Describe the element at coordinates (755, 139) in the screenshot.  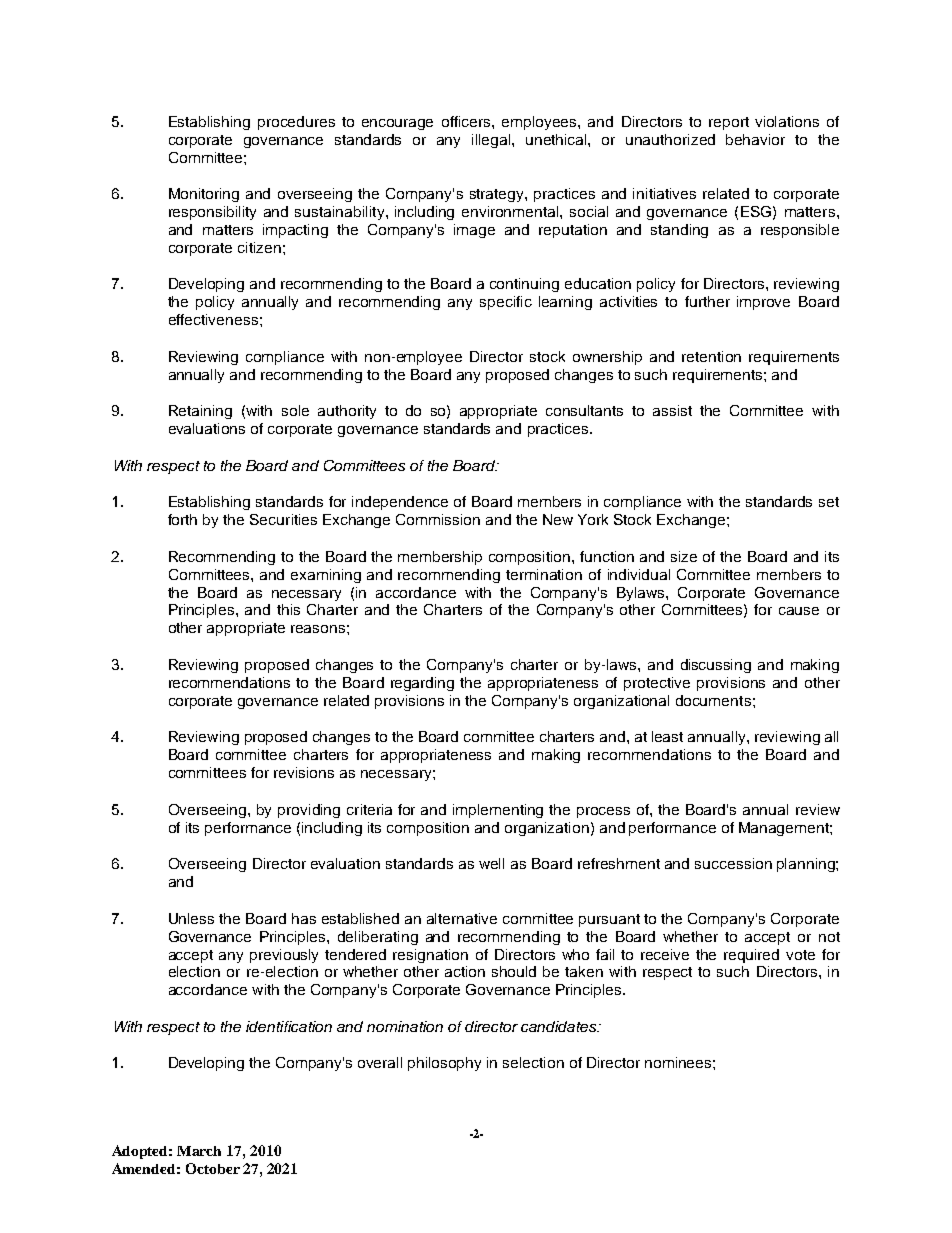
I see `behavior` at that location.
